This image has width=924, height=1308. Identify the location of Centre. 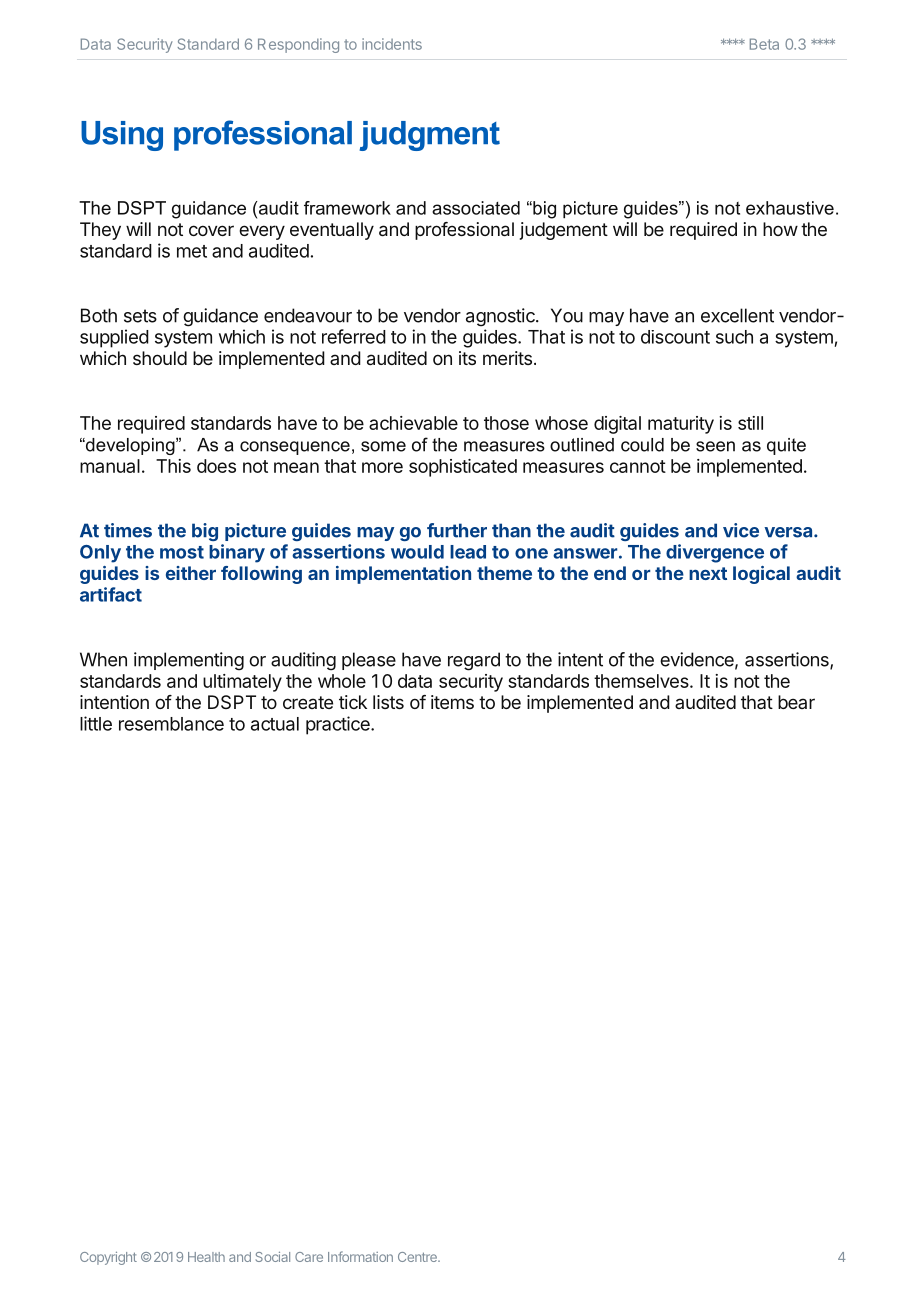
(418, 1257).
